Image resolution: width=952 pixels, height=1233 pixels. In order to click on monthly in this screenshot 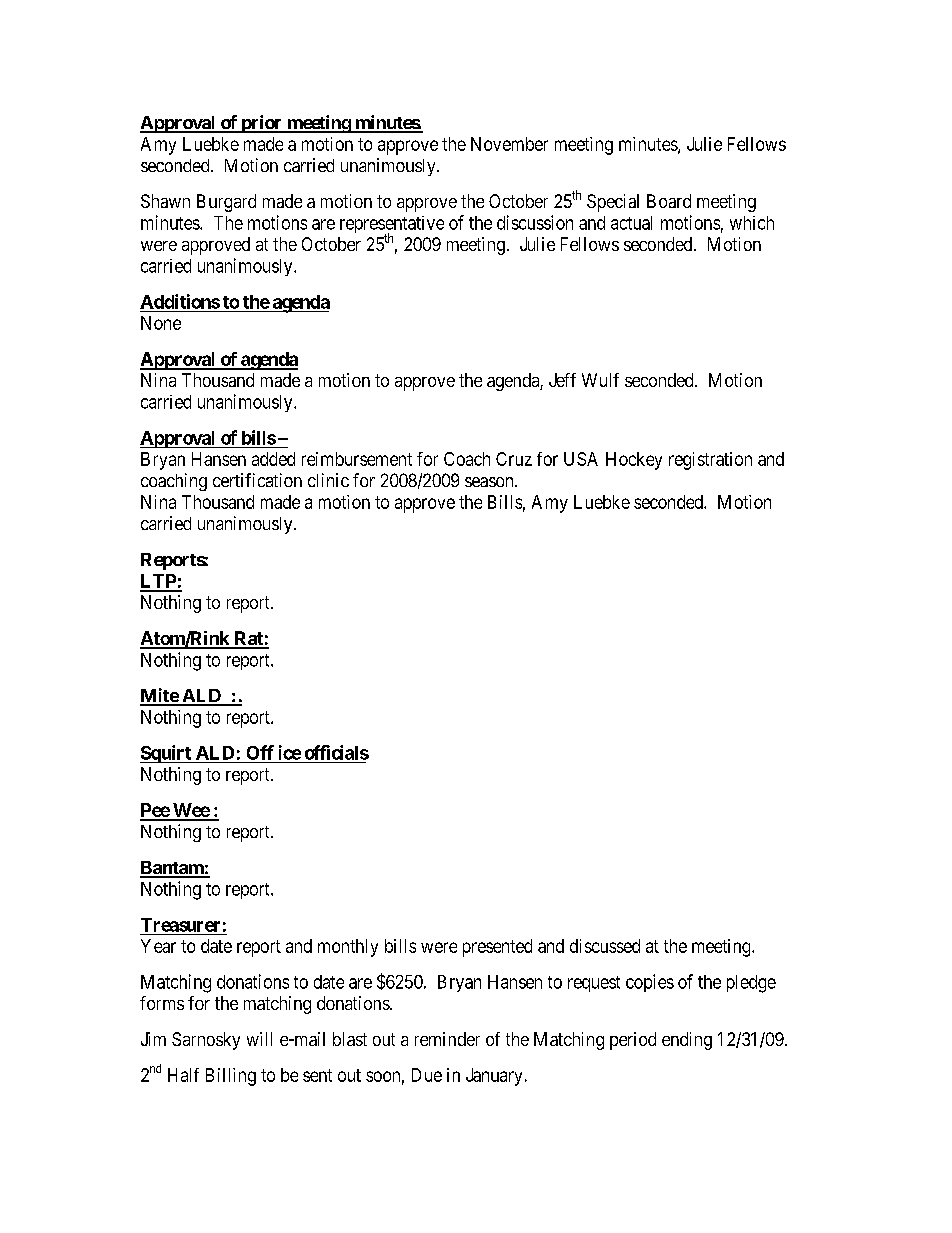, I will do `click(348, 948)`.
